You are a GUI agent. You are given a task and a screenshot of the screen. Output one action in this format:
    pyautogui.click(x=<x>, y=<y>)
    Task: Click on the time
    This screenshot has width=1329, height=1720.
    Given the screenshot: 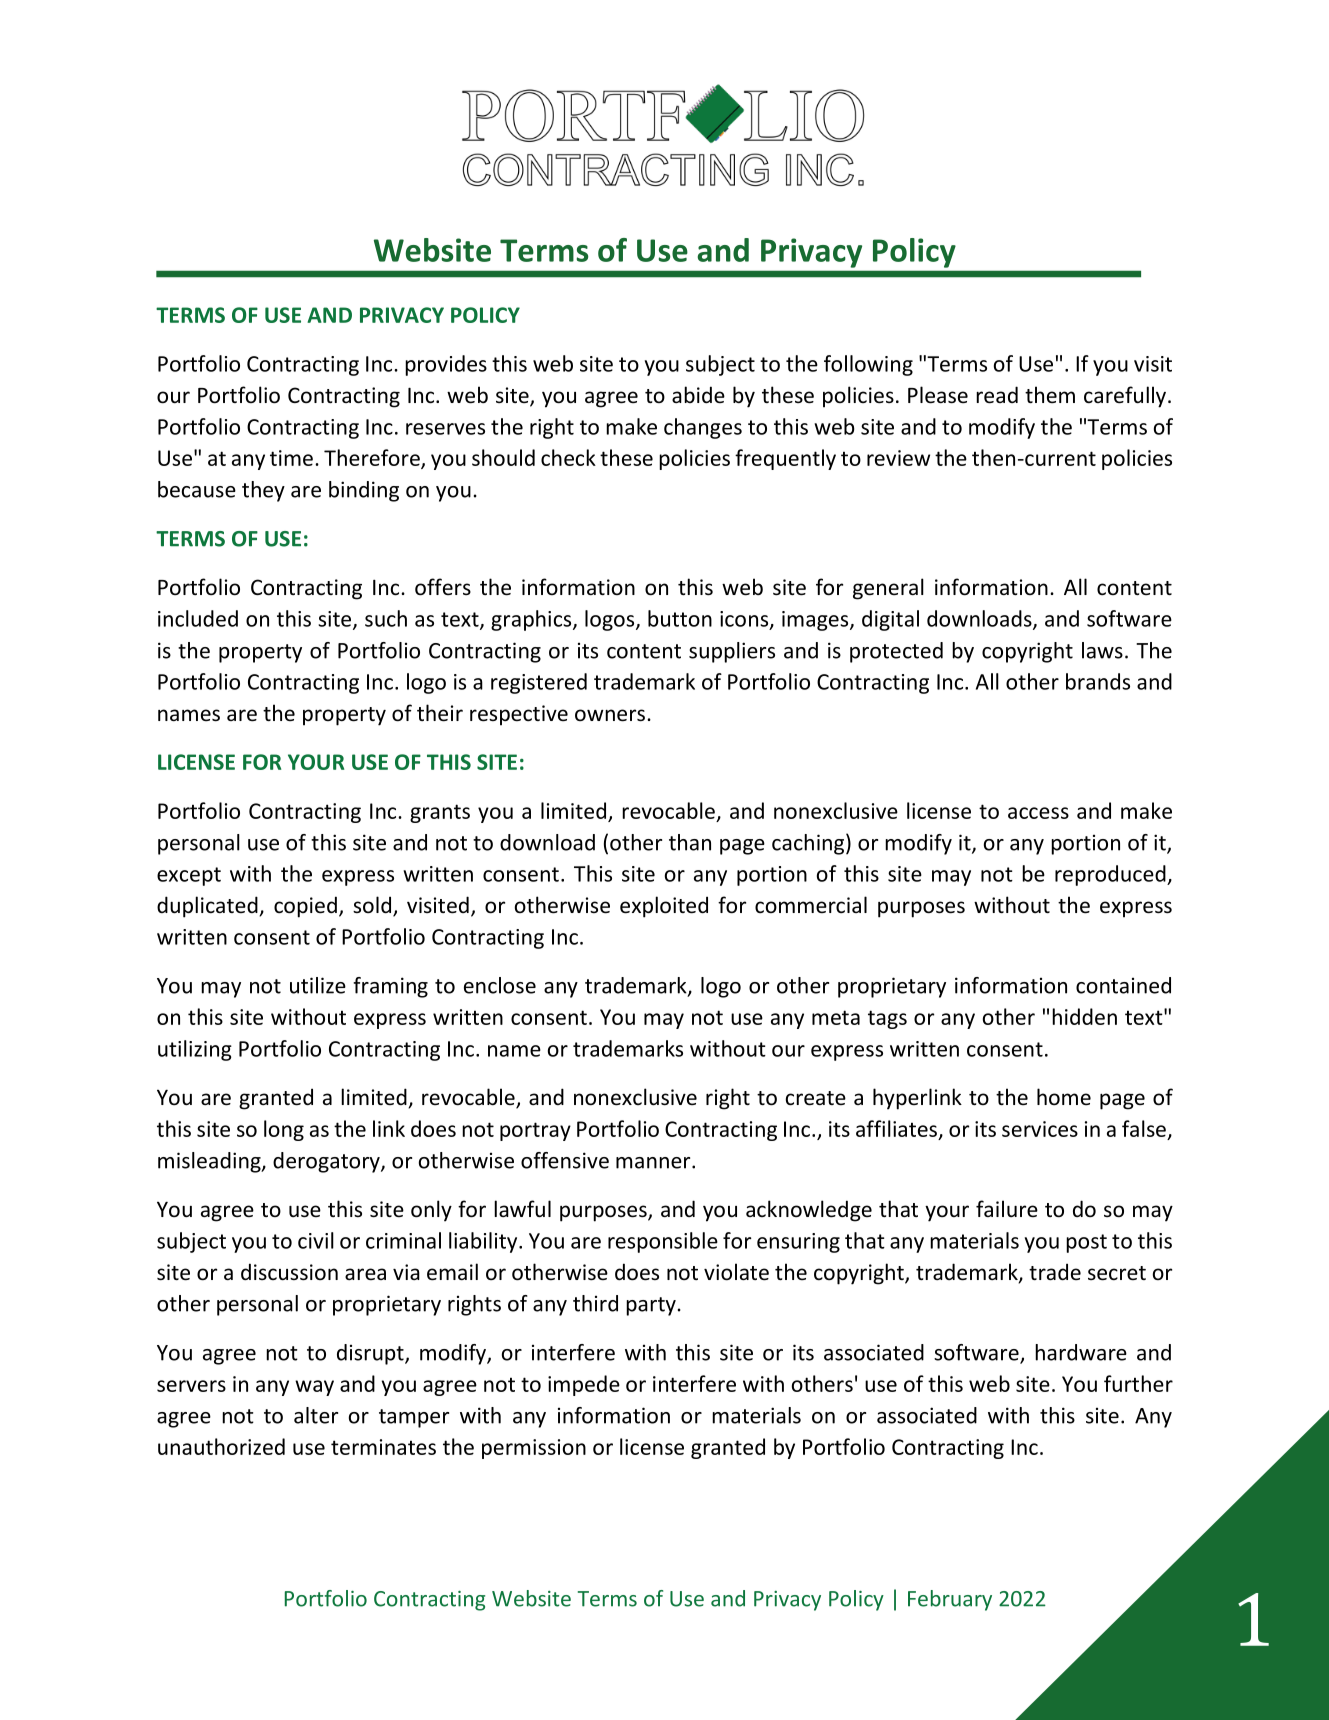 What is the action you would take?
    pyautogui.click(x=291, y=458)
